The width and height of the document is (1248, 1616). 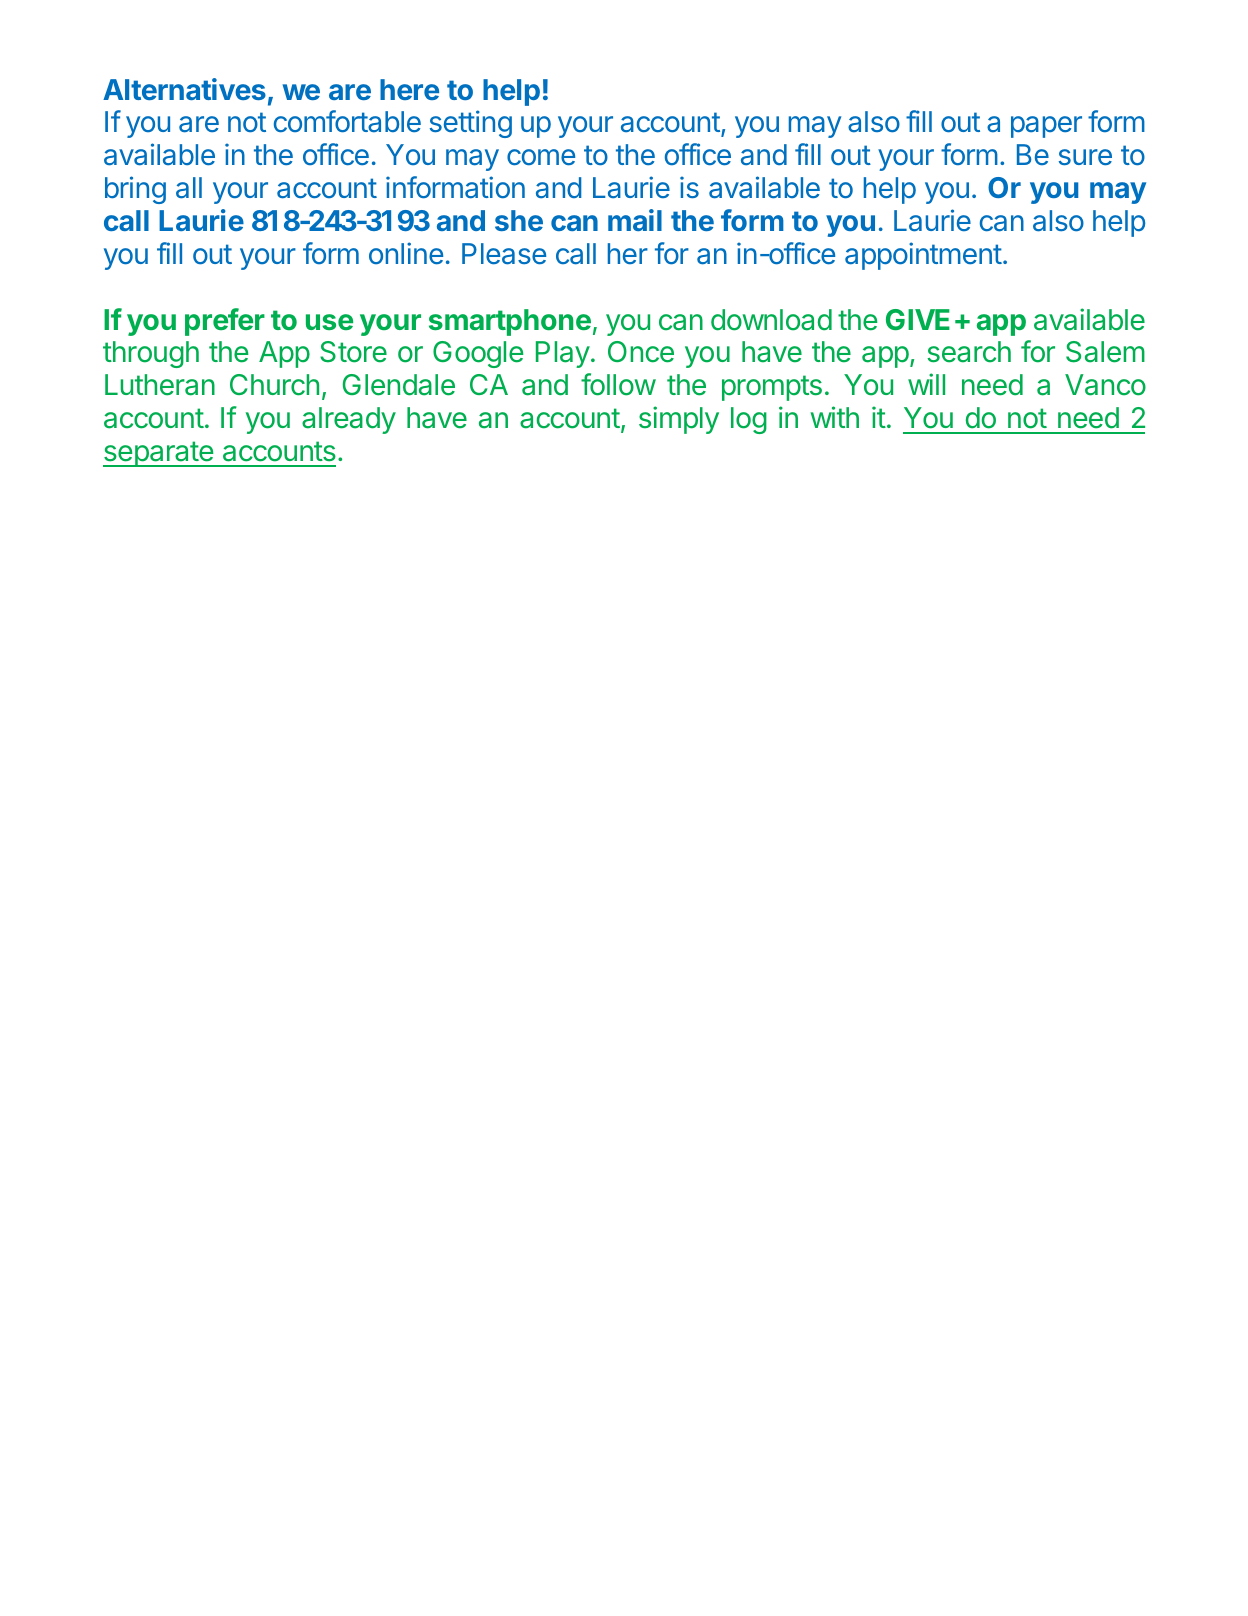 What do you see at coordinates (184, 89) in the document?
I see `Alternatives` at bounding box center [184, 89].
